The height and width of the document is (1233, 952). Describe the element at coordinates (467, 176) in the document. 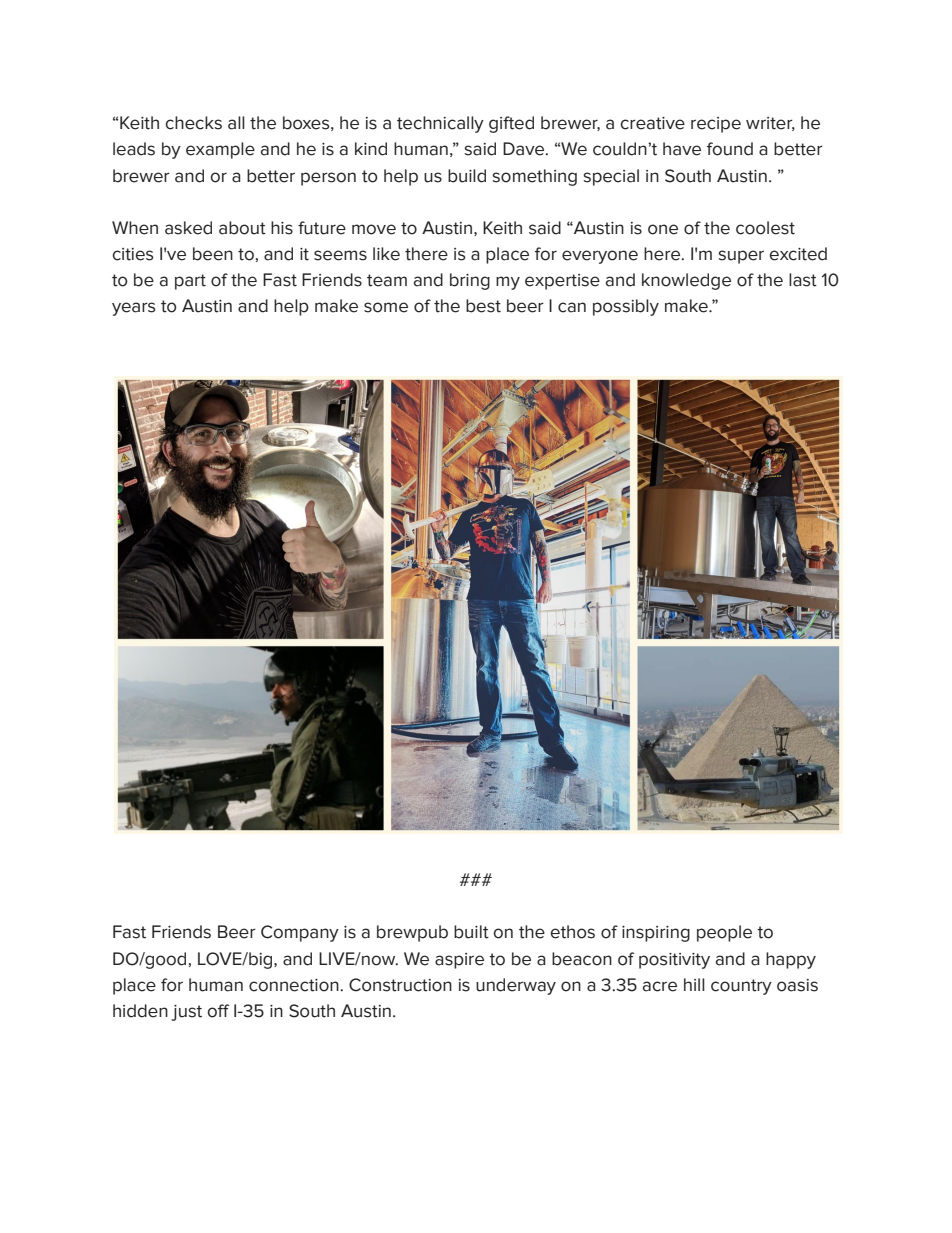

I see `build` at that location.
